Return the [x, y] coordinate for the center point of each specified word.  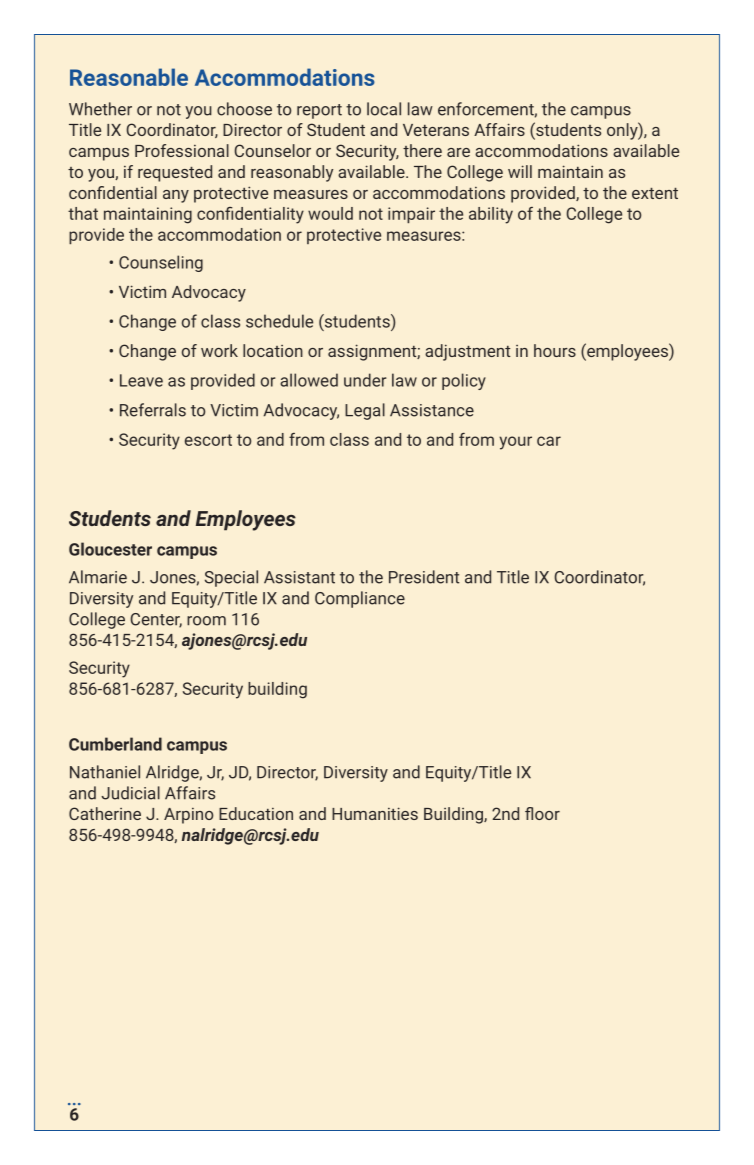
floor [542, 813]
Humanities [375, 813]
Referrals [153, 410]
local [384, 109]
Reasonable [129, 77]
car [549, 441]
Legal [365, 411]
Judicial [130, 793]
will [520, 171]
